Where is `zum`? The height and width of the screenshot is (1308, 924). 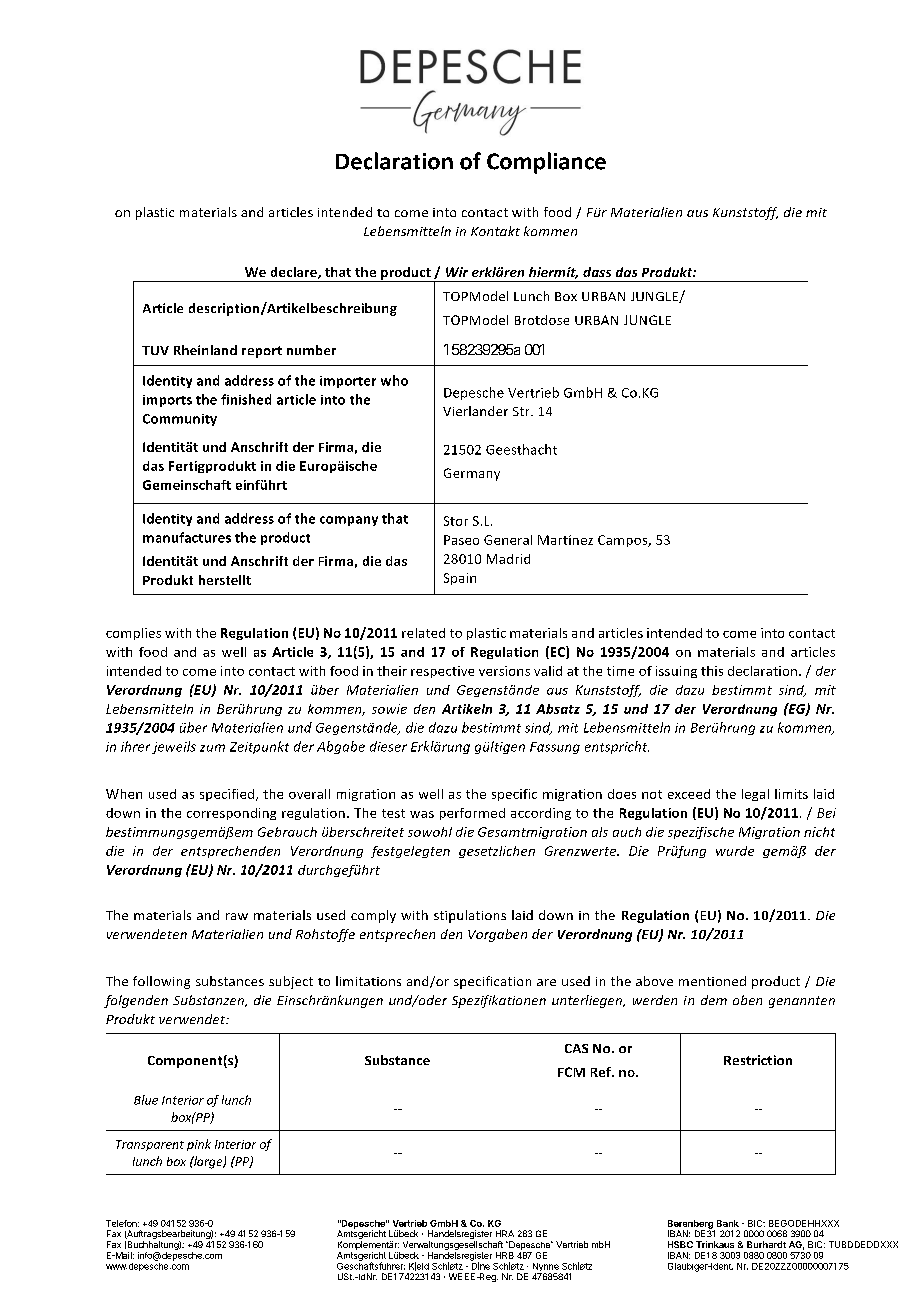 zum is located at coordinates (212, 748).
